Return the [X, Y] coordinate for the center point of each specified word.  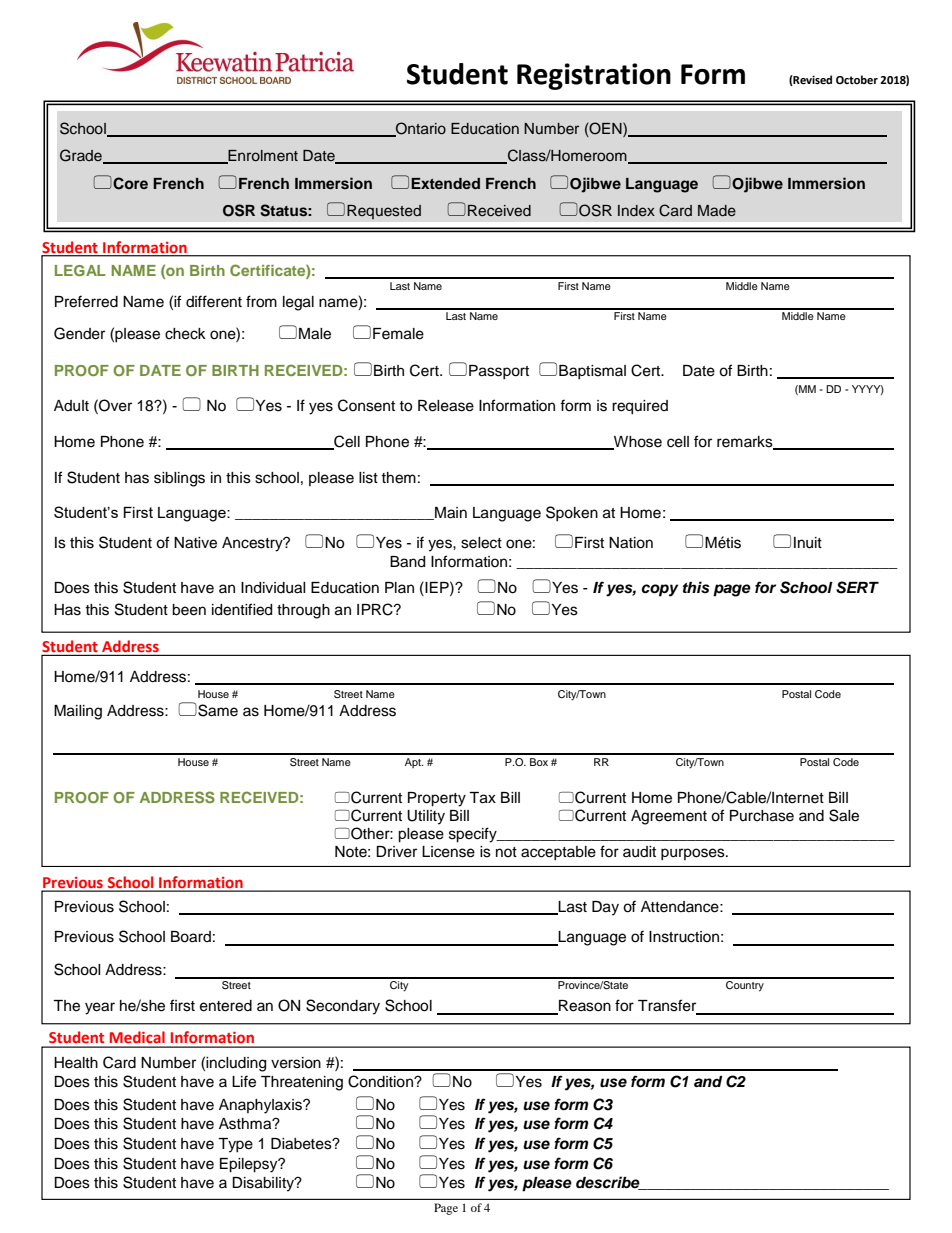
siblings [179, 479]
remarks [746, 443]
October [857, 80]
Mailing [78, 712]
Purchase [762, 816]
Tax [482, 798]
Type [235, 1145]
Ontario [420, 129]
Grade [82, 156]
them [398, 478]
